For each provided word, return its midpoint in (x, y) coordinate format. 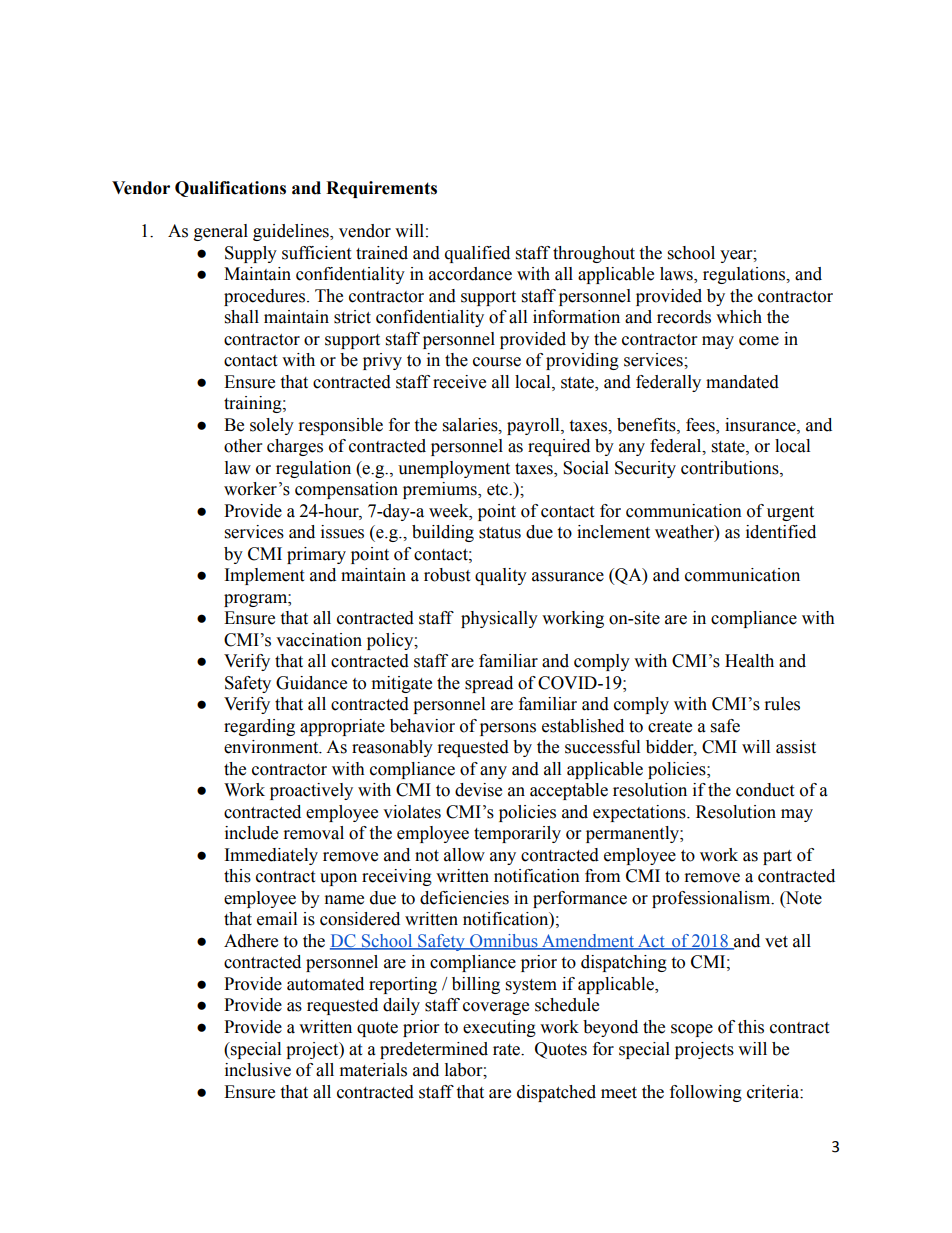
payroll (534, 426)
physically (499, 619)
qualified (477, 254)
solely (272, 426)
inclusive (258, 1070)
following (706, 1093)
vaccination (319, 640)
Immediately (271, 856)
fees (701, 425)
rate (508, 1050)
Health (749, 661)
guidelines (292, 232)
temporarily (517, 834)
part (777, 857)
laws (677, 275)
